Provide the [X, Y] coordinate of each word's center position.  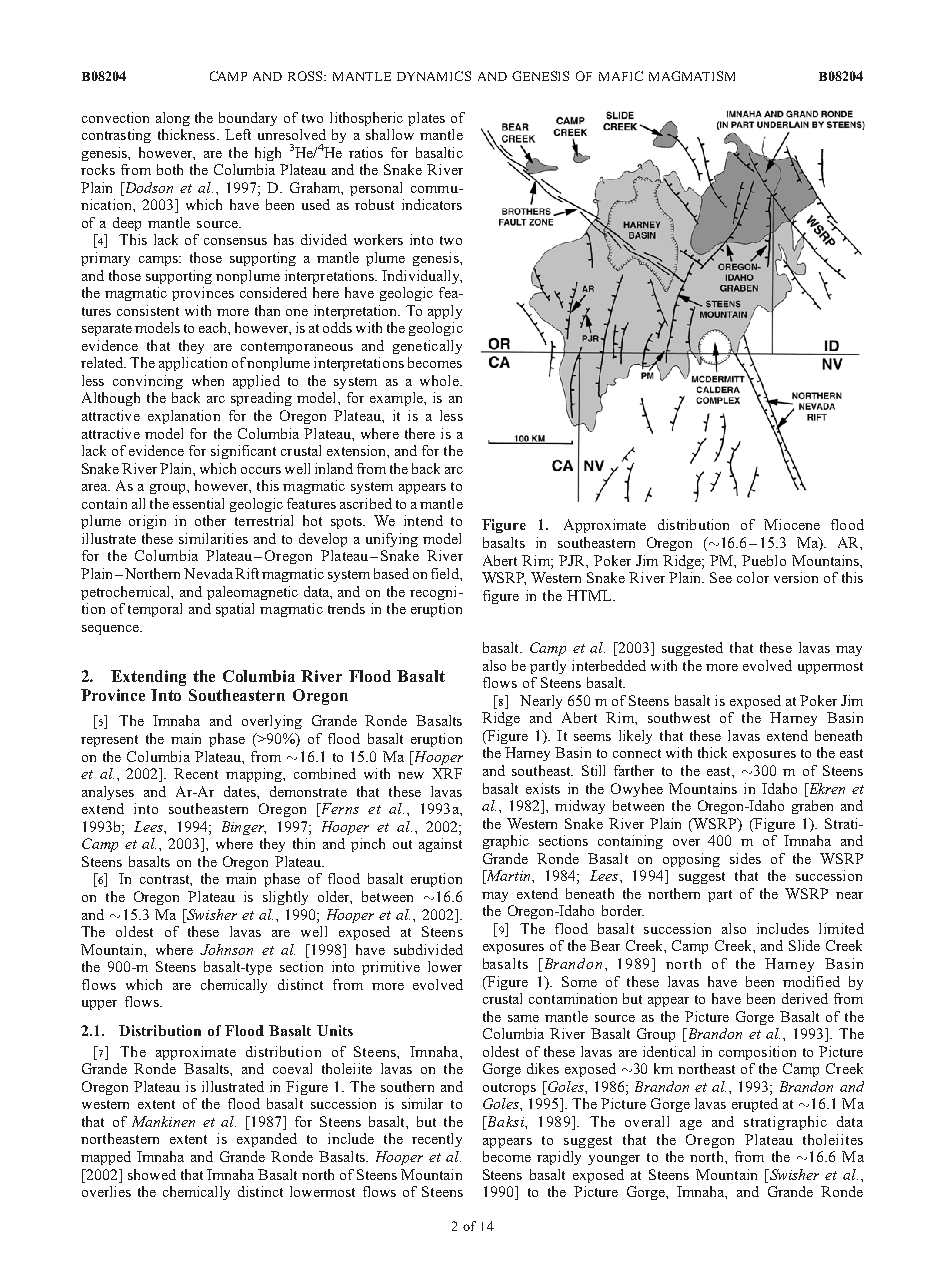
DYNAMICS [434, 76]
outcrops [509, 1089]
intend [423, 520]
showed [152, 1174]
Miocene [792, 524]
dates [241, 791]
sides [745, 858]
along [173, 119]
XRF [447, 773]
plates [426, 119]
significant [243, 452]
